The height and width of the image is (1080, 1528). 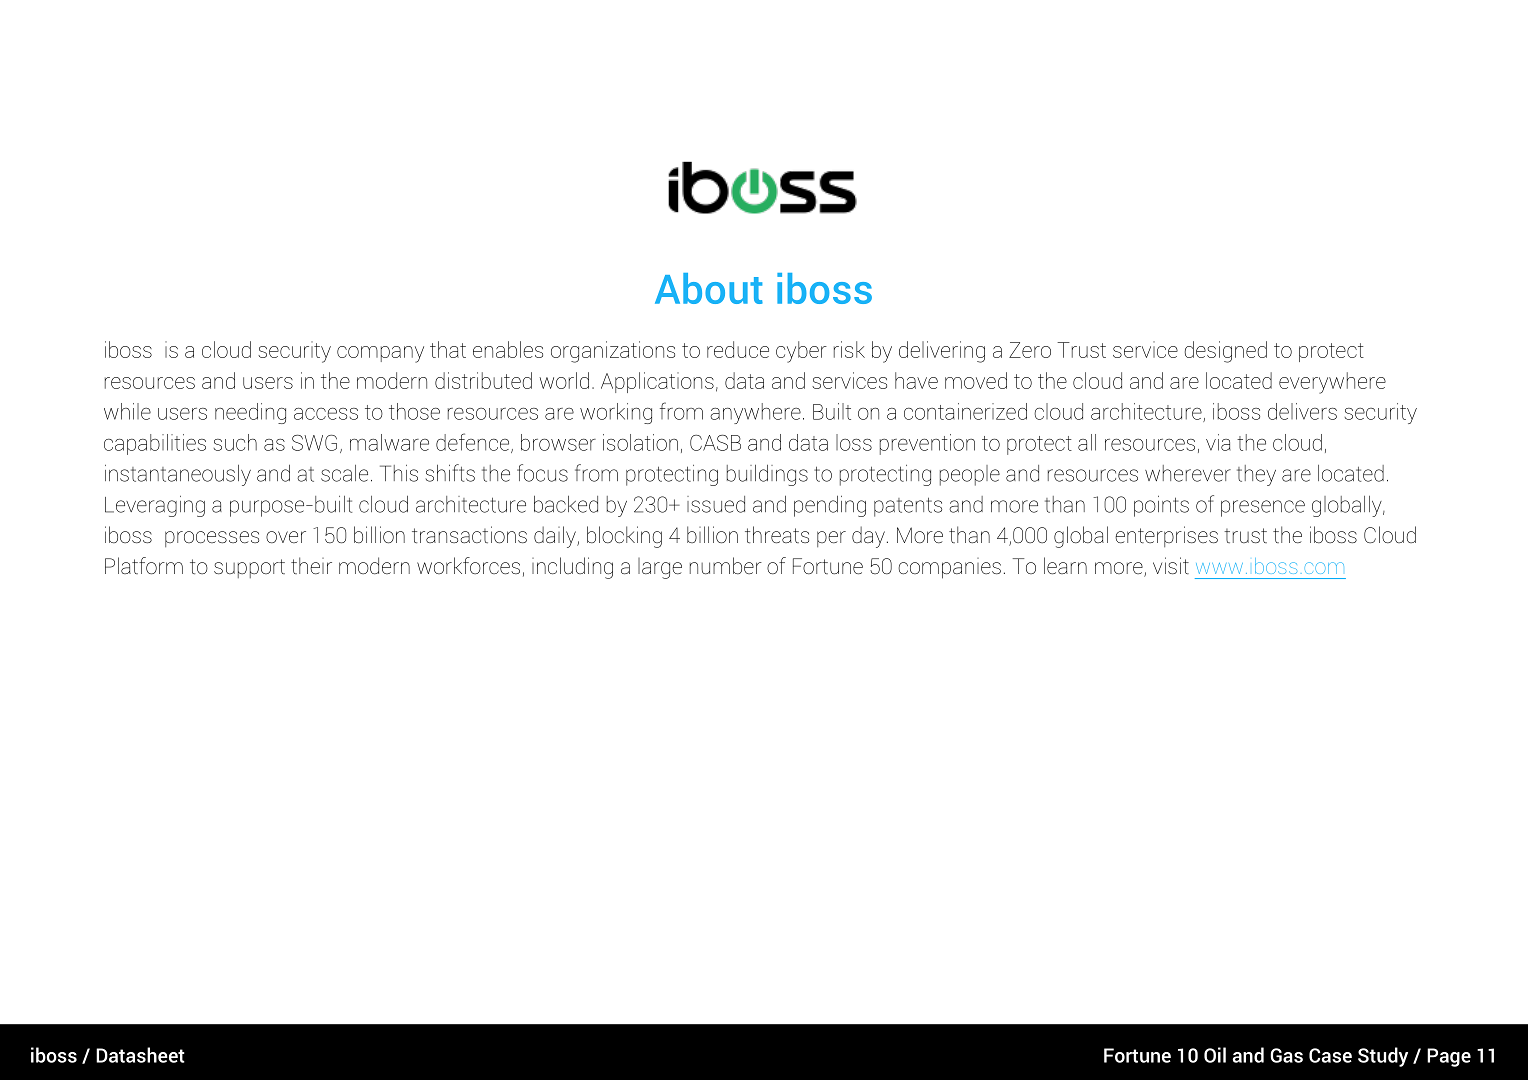 I want to click on threats, so click(x=777, y=535).
